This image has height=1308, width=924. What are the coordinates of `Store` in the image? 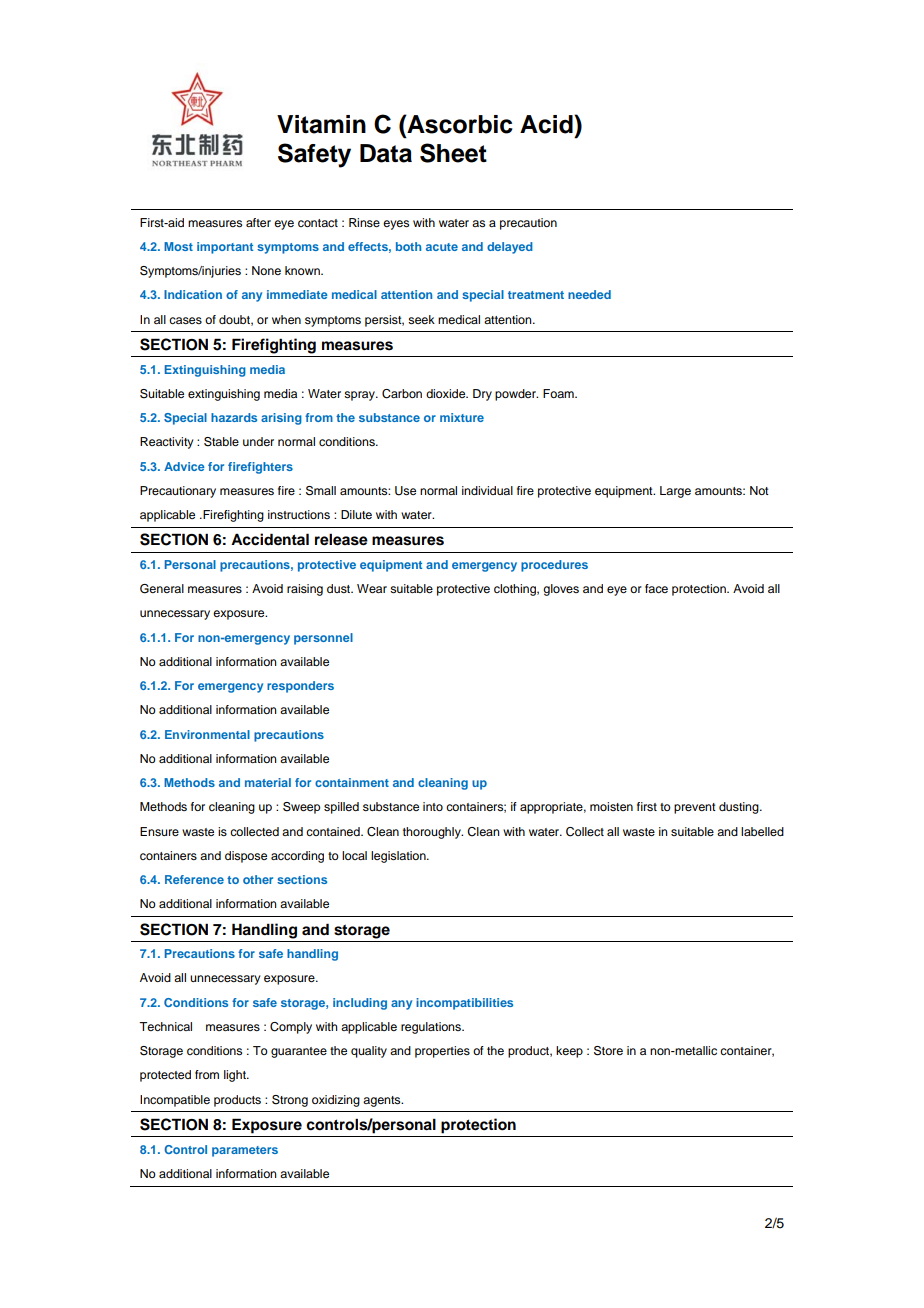 It's located at (608, 1051).
